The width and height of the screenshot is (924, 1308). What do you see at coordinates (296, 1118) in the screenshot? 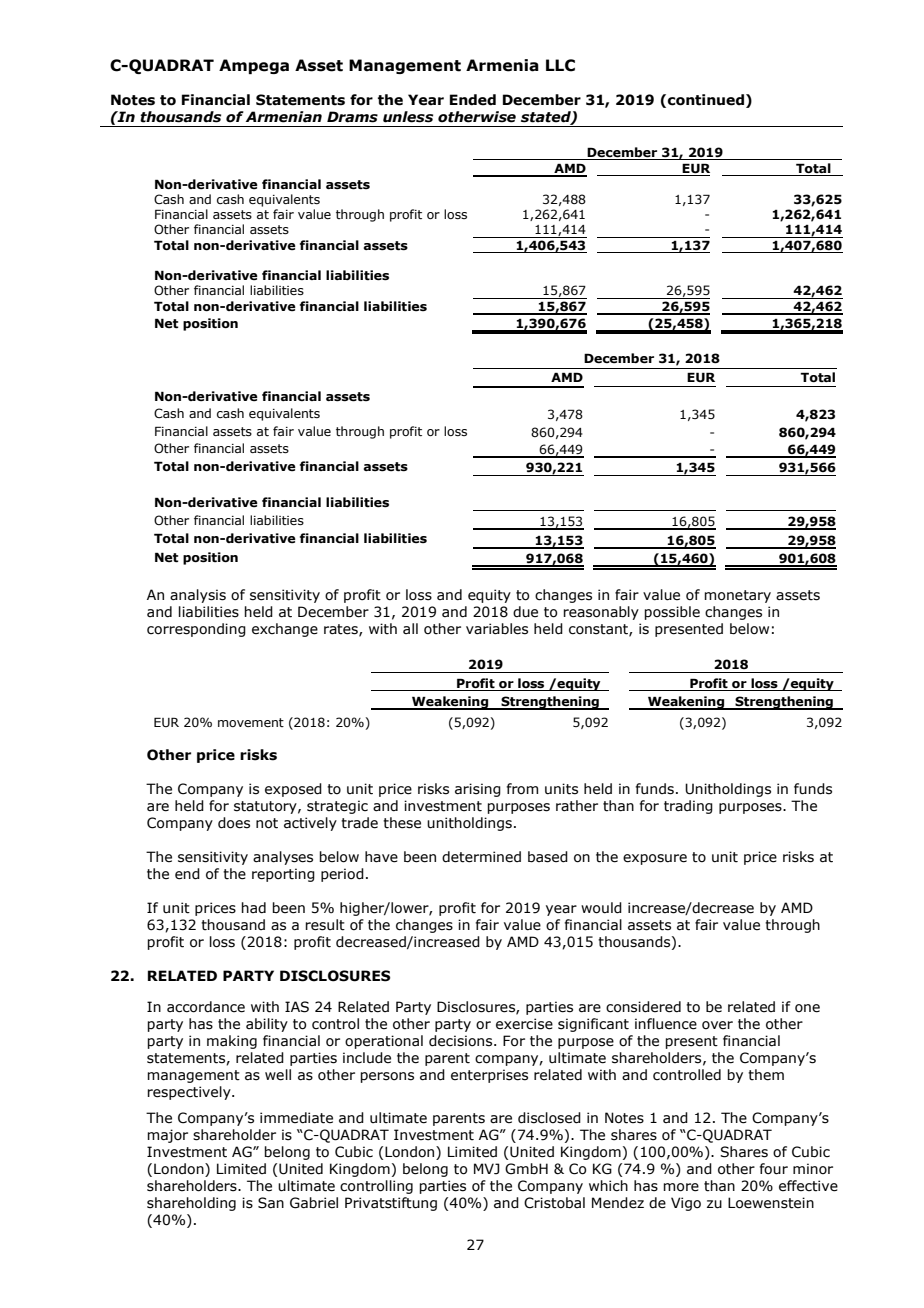
I see `immediate` at bounding box center [296, 1118].
